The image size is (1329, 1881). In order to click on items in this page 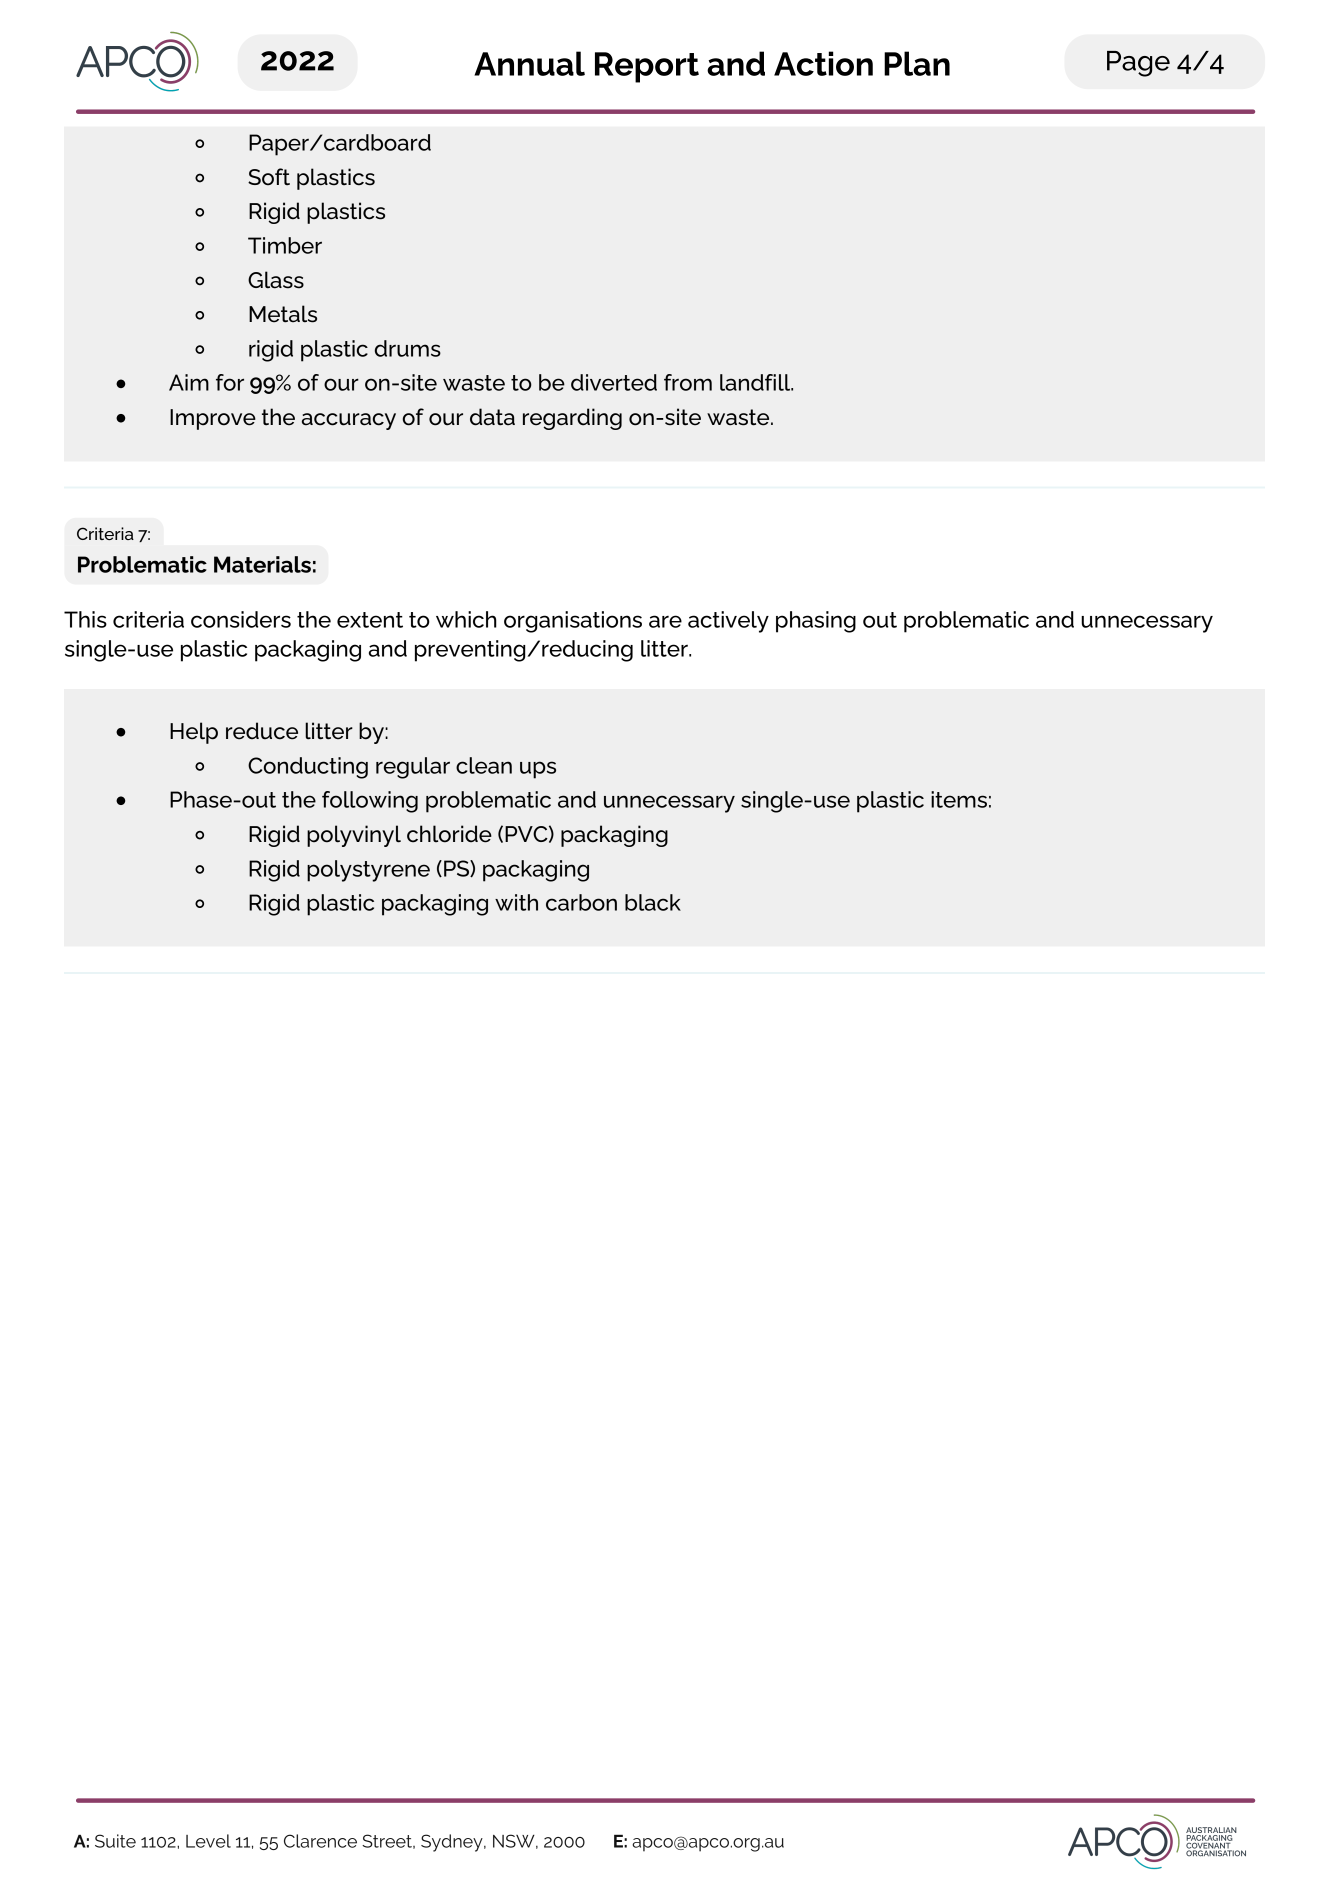, I will do `click(959, 799)`.
